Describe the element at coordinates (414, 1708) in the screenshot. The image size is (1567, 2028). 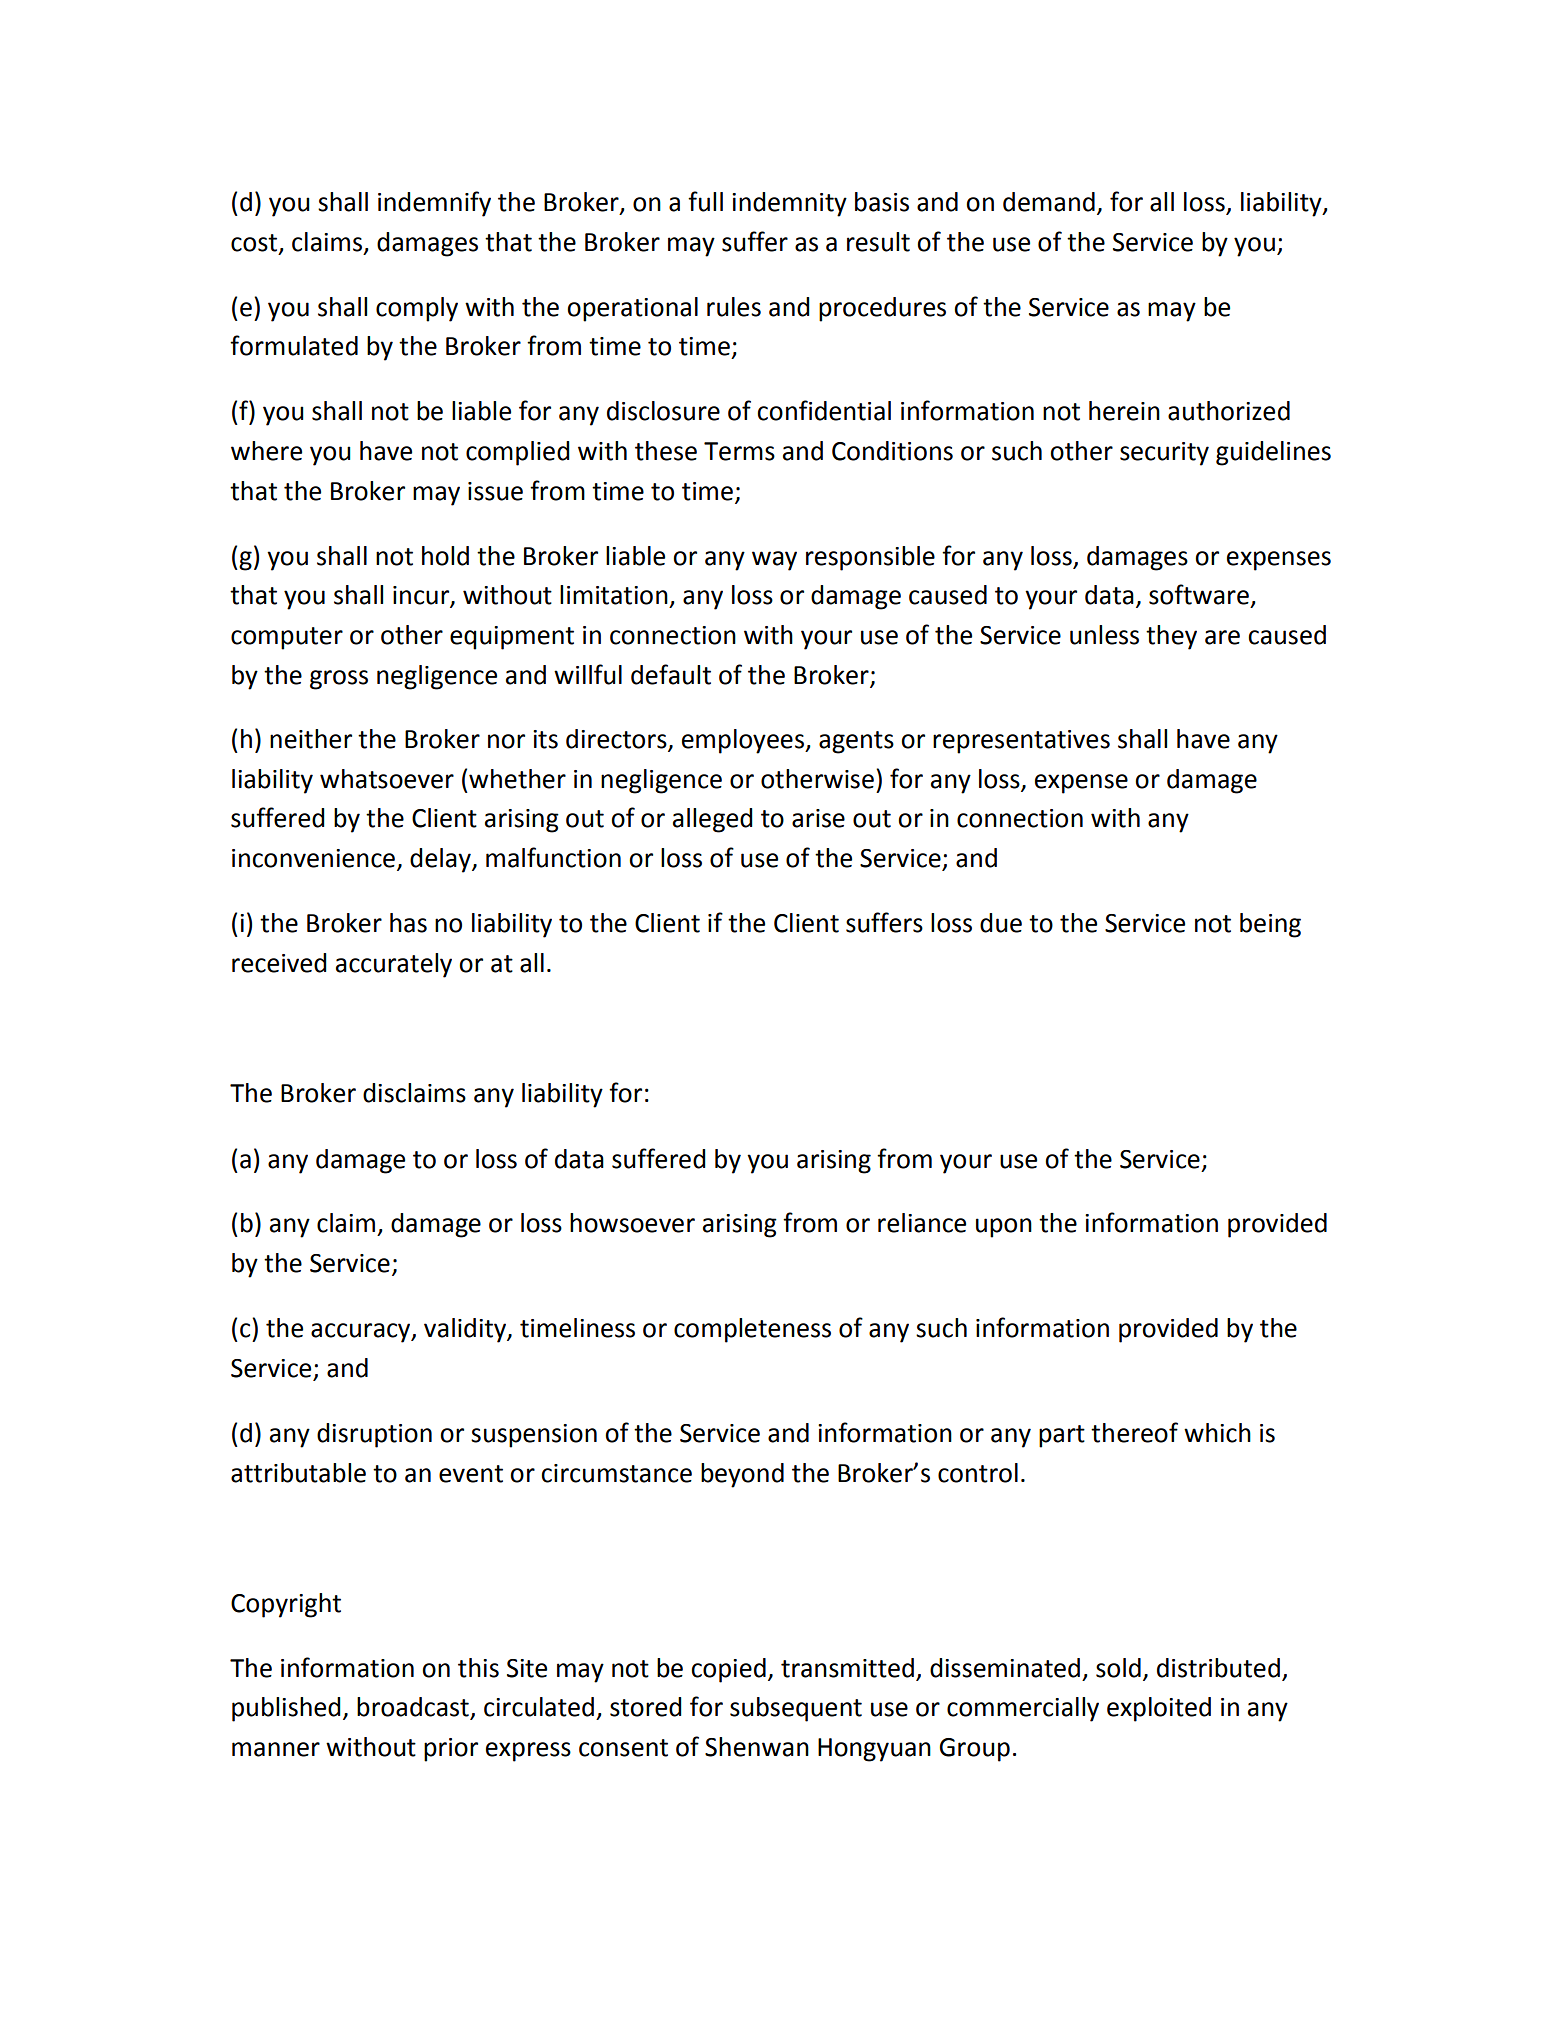
I see `broadcast` at that location.
